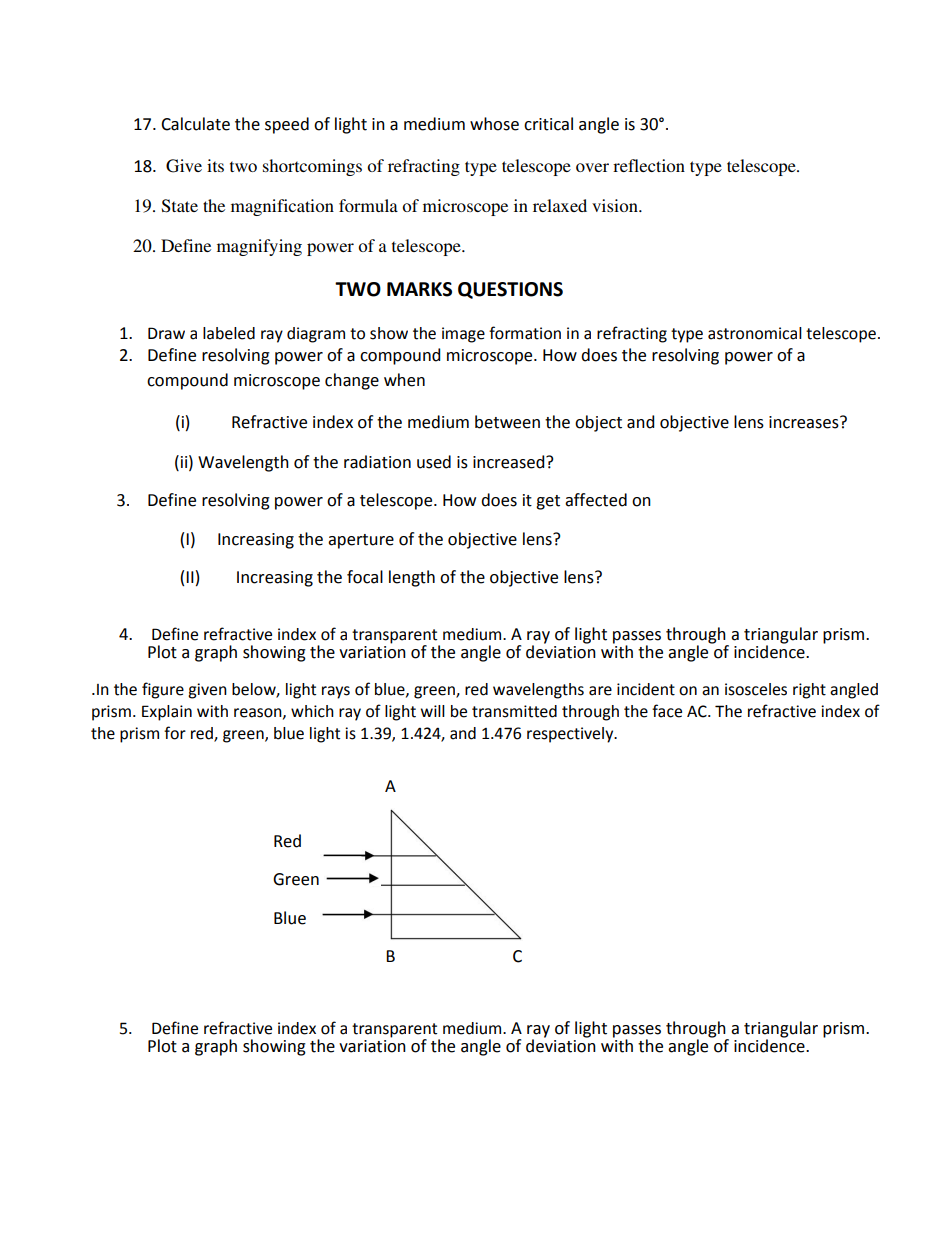  Describe the element at coordinates (514, 711) in the screenshot. I see `transmitted` at that location.
